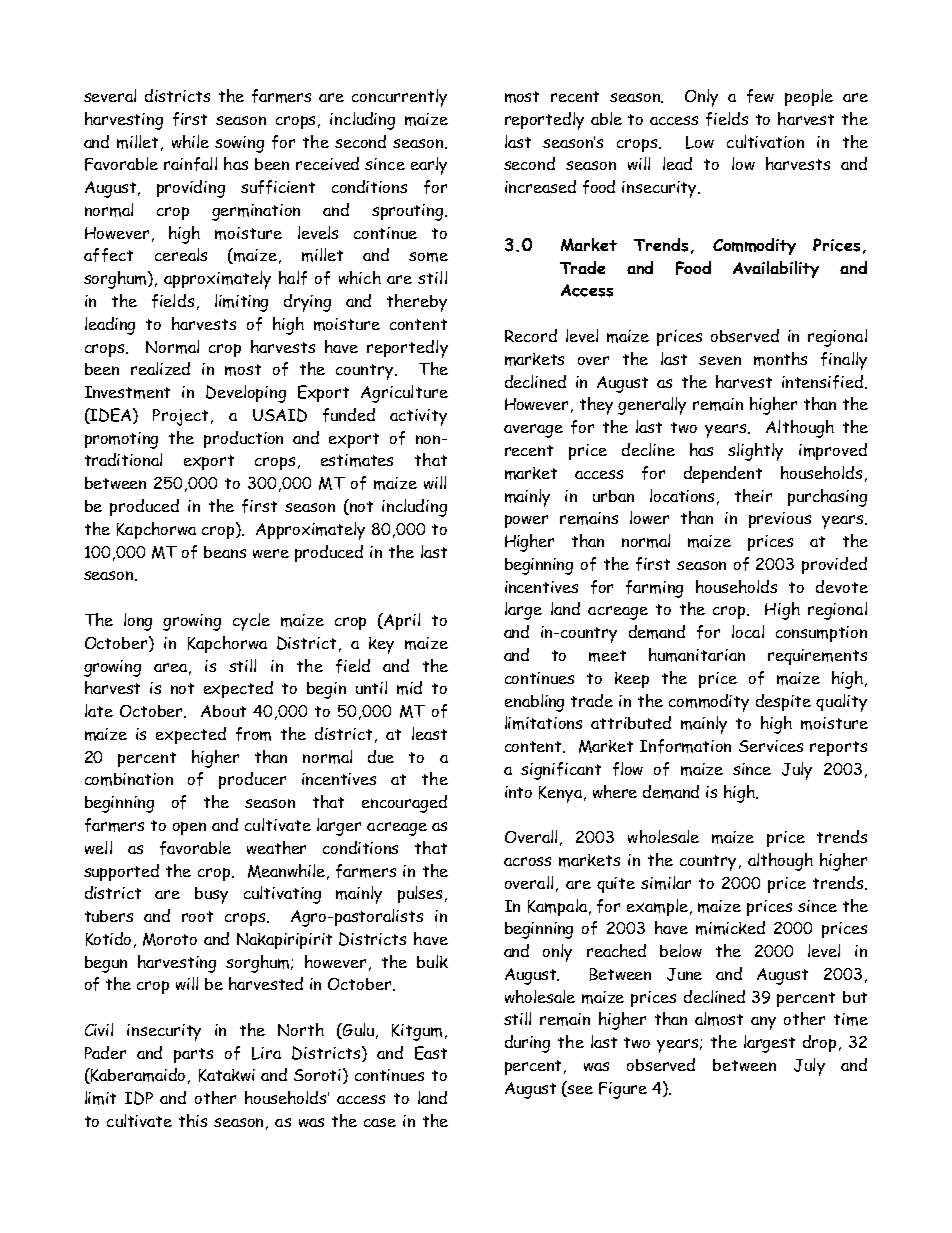 This document has width=952, height=1233. Describe the element at coordinates (819, 1043) in the document. I see `drop` at that location.
